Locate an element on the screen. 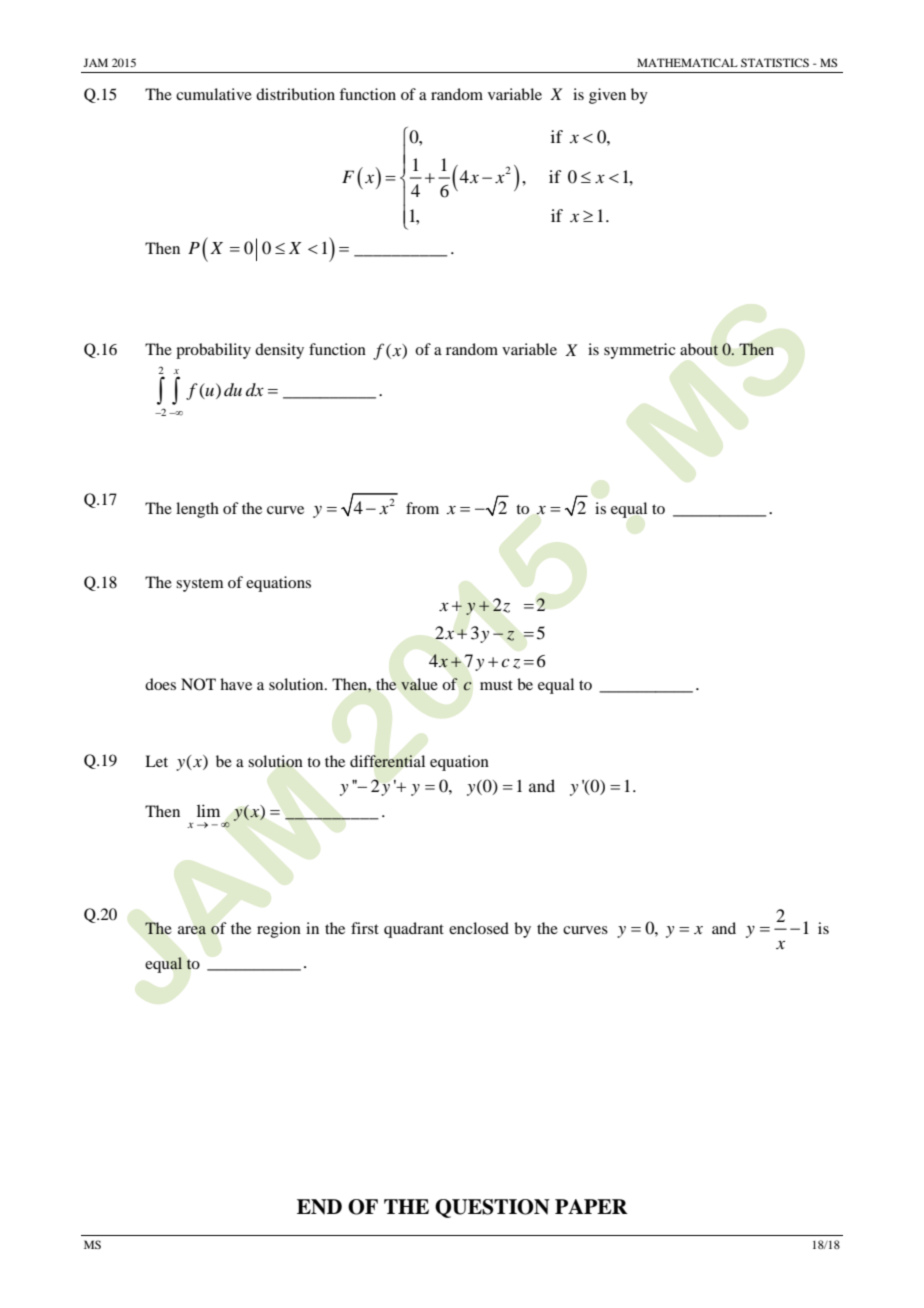  END is located at coordinates (319, 1207).
